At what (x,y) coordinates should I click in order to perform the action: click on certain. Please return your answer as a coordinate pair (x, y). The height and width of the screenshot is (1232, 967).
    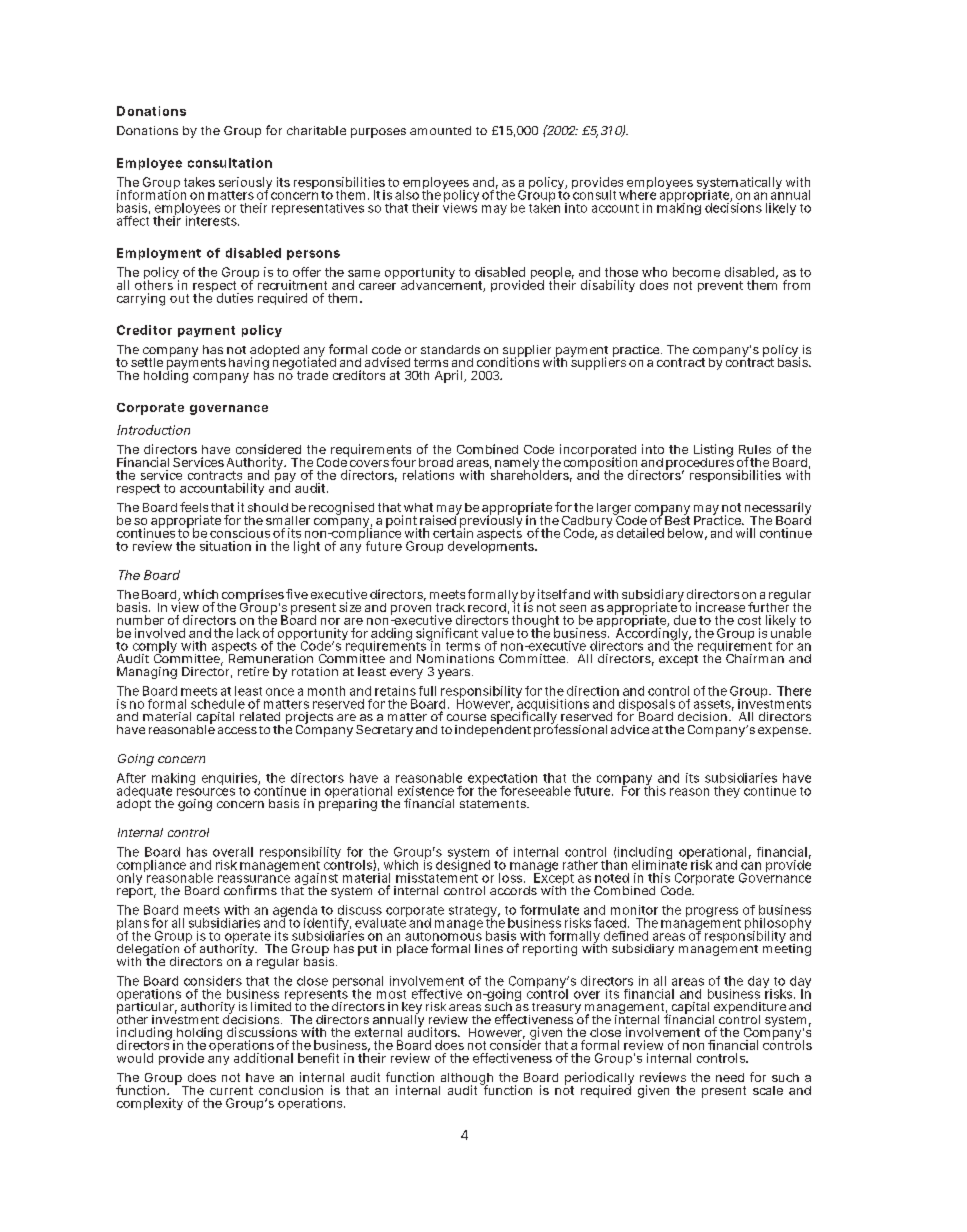
    Looking at the image, I should click on (453, 532).
